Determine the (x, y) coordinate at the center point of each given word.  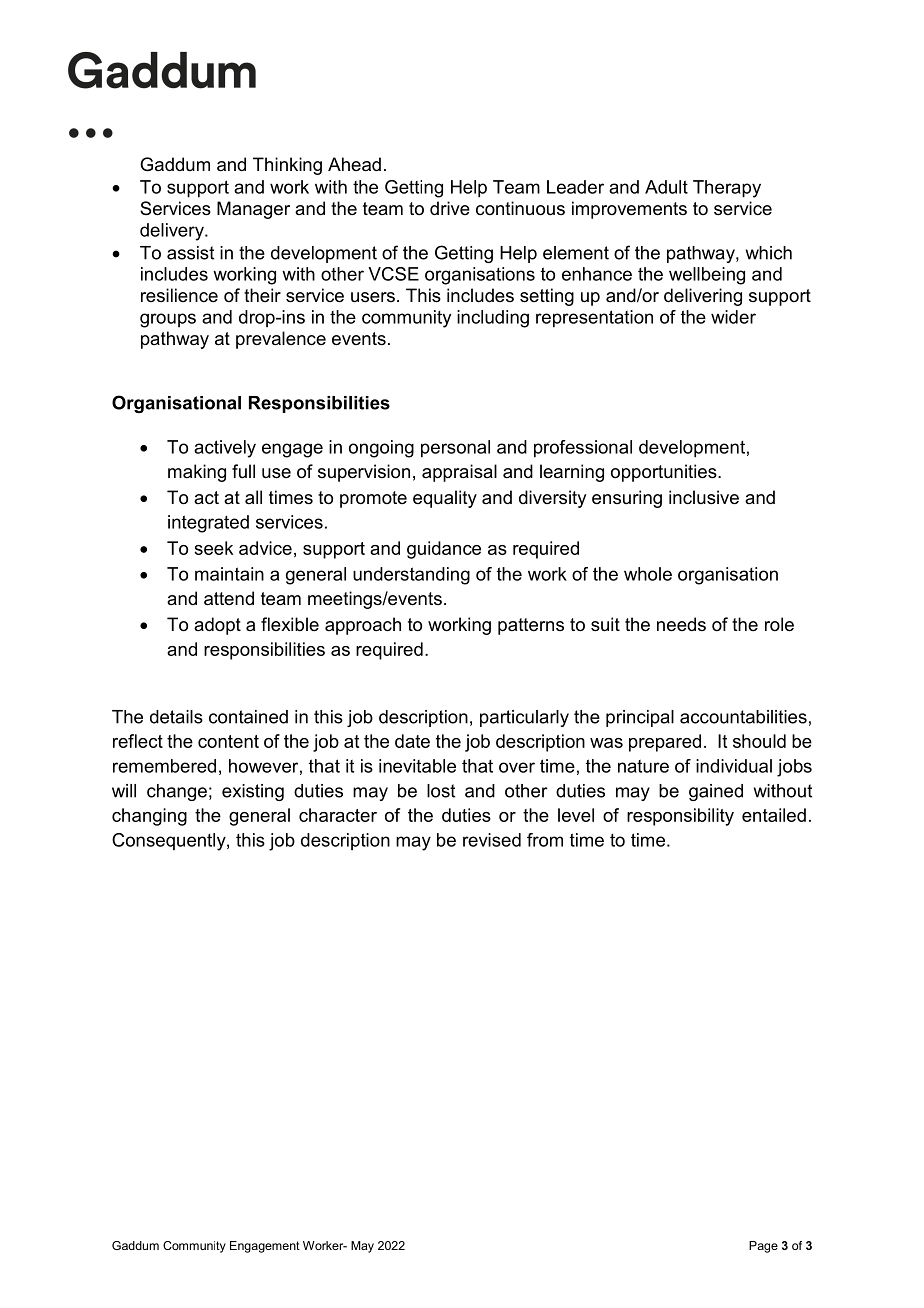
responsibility (680, 817)
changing (149, 817)
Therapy (727, 189)
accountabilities (743, 717)
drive (450, 208)
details (176, 717)
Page (763, 1247)
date (412, 741)
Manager (253, 210)
